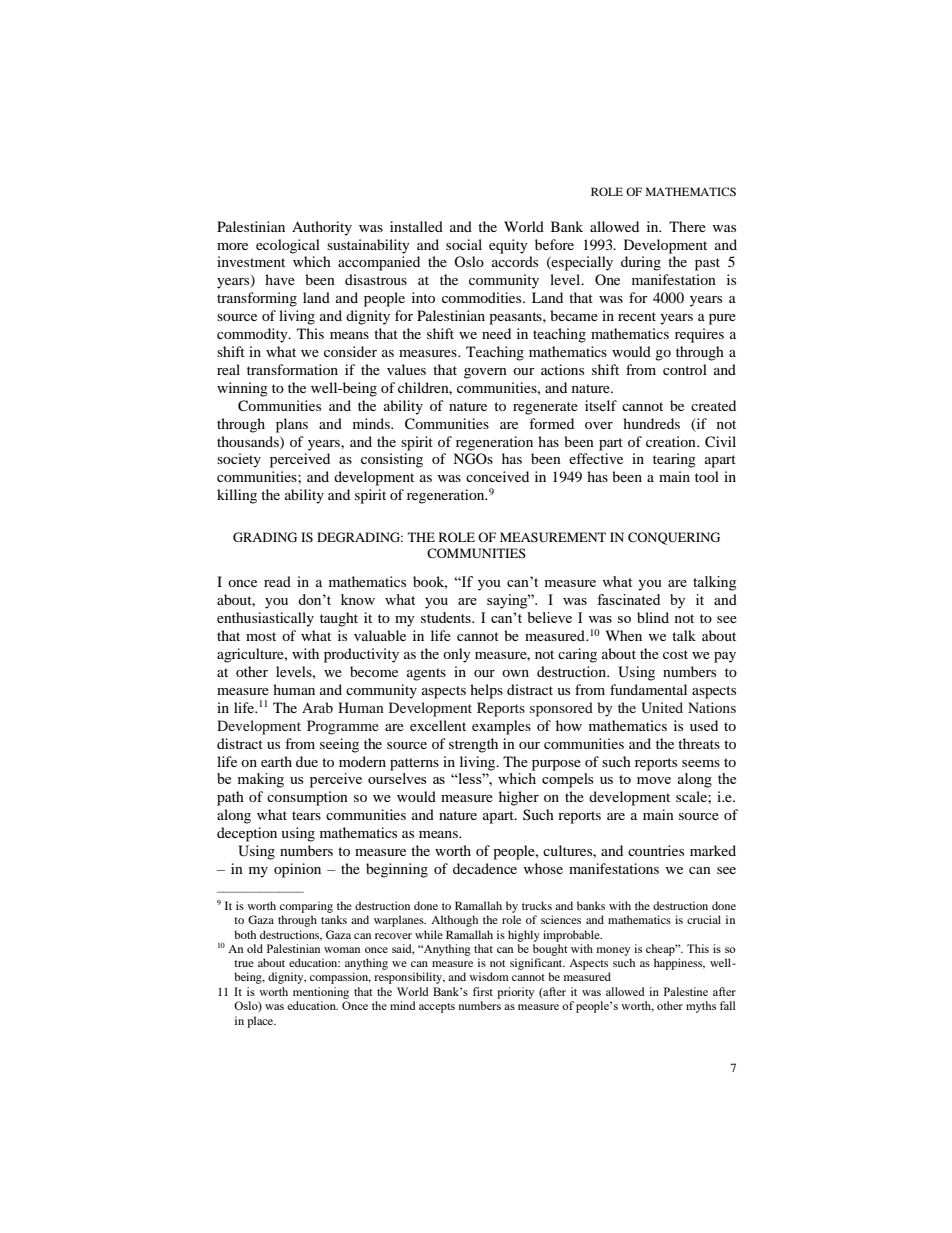 This document has width=952, height=1233. Describe the element at coordinates (692, 796) in the document. I see `scale` at that location.
